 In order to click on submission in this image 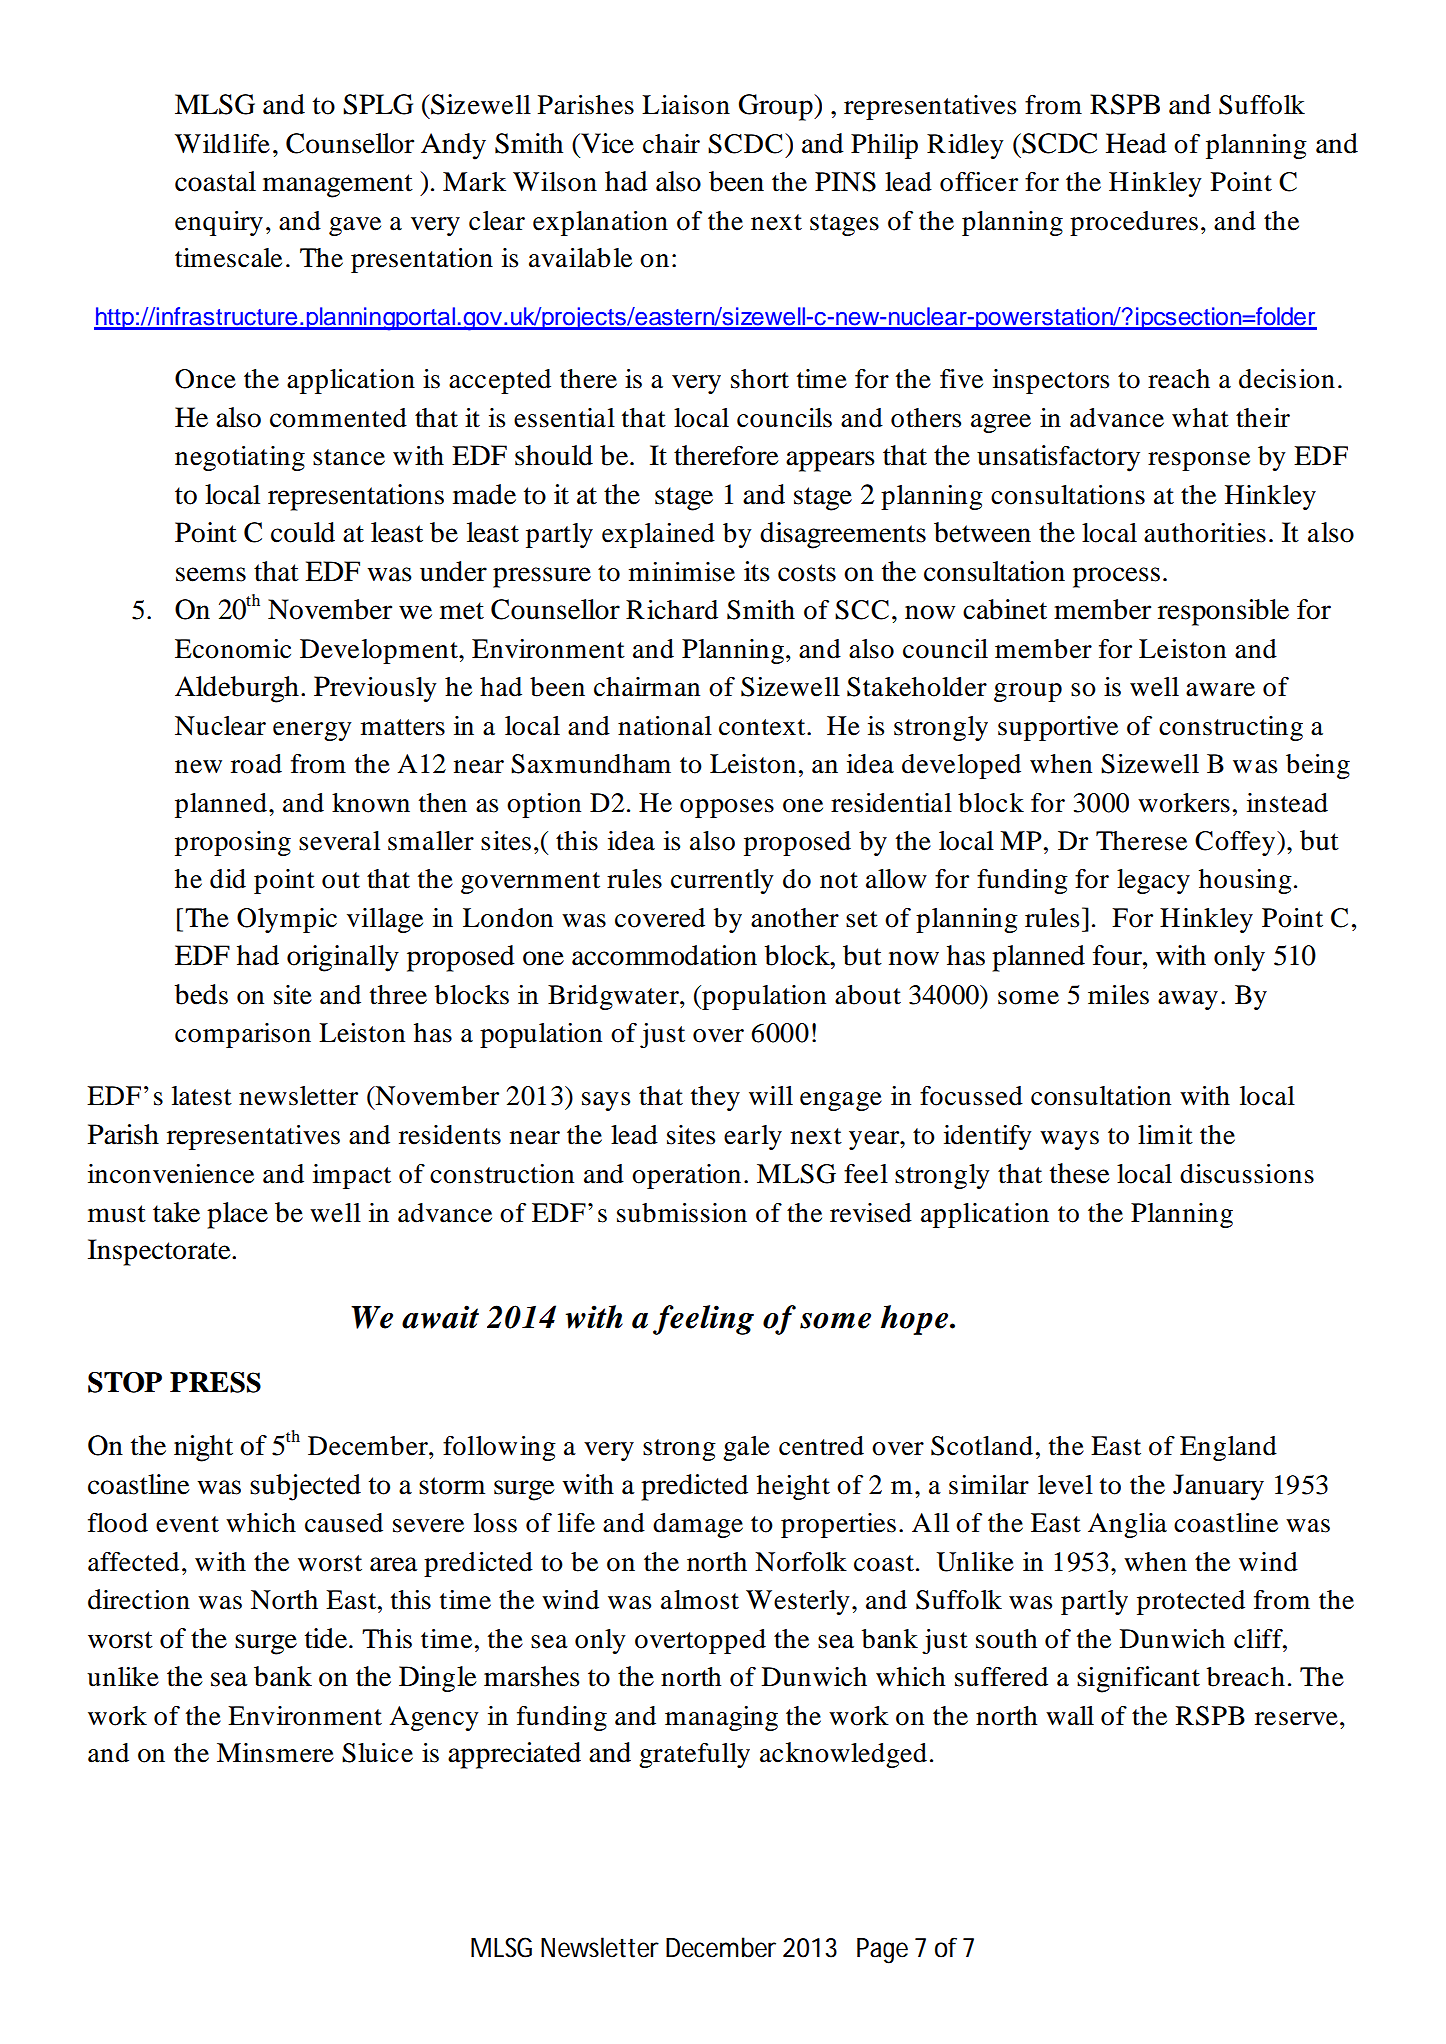, I will do `click(682, 1213)`.
